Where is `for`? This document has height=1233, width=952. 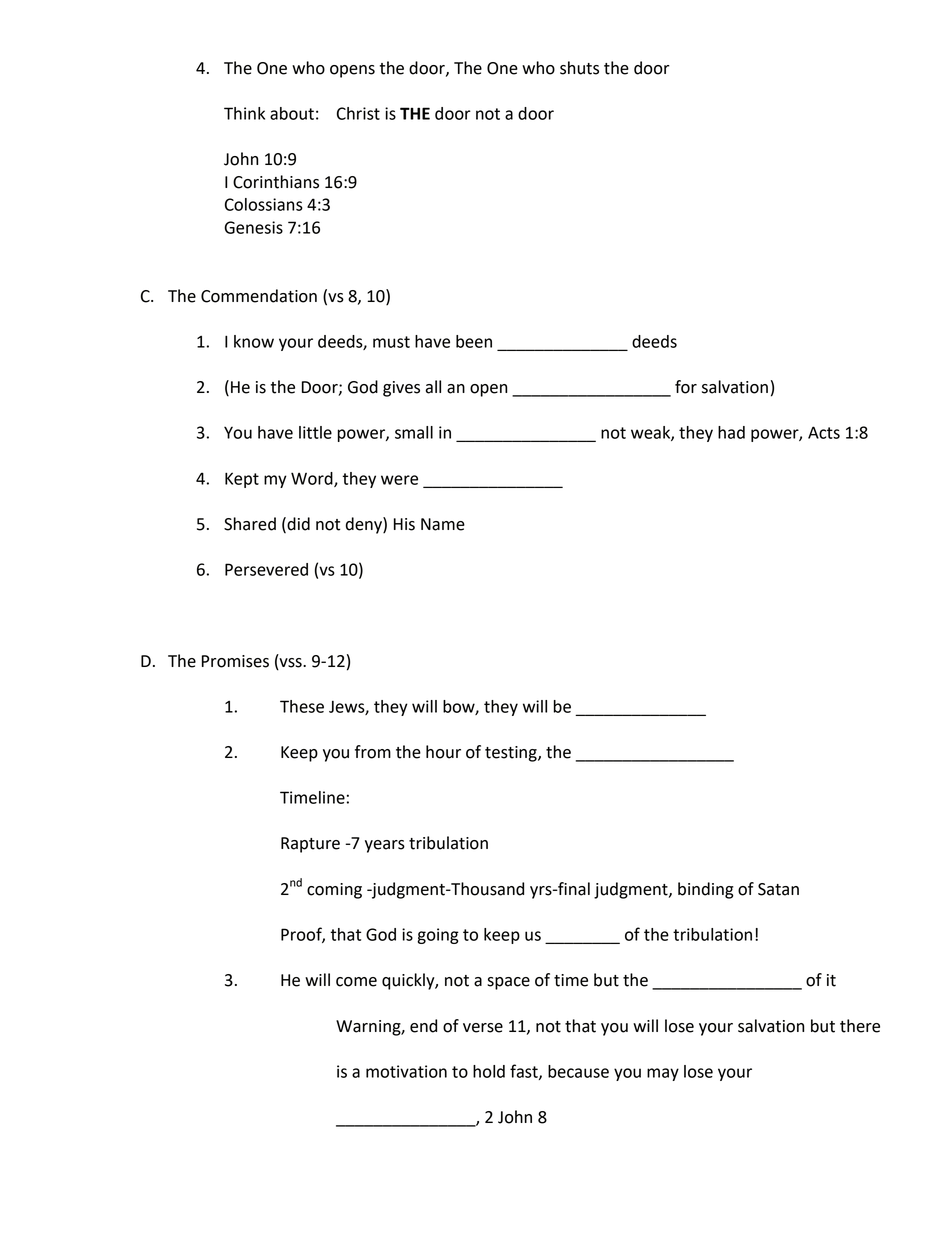
for is located at coordinates (686, 387).
